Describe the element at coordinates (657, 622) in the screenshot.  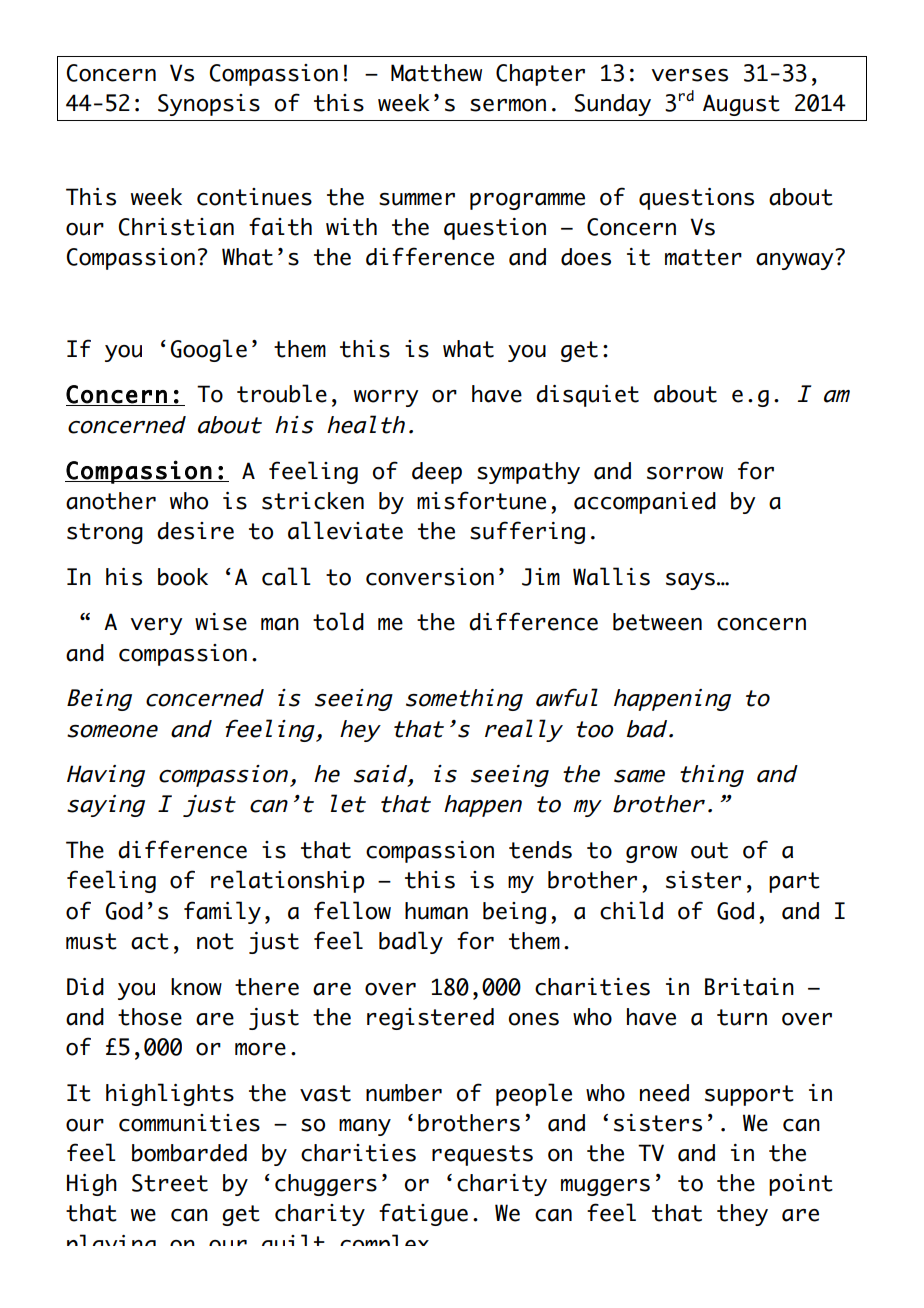
I see `between` at that location.
